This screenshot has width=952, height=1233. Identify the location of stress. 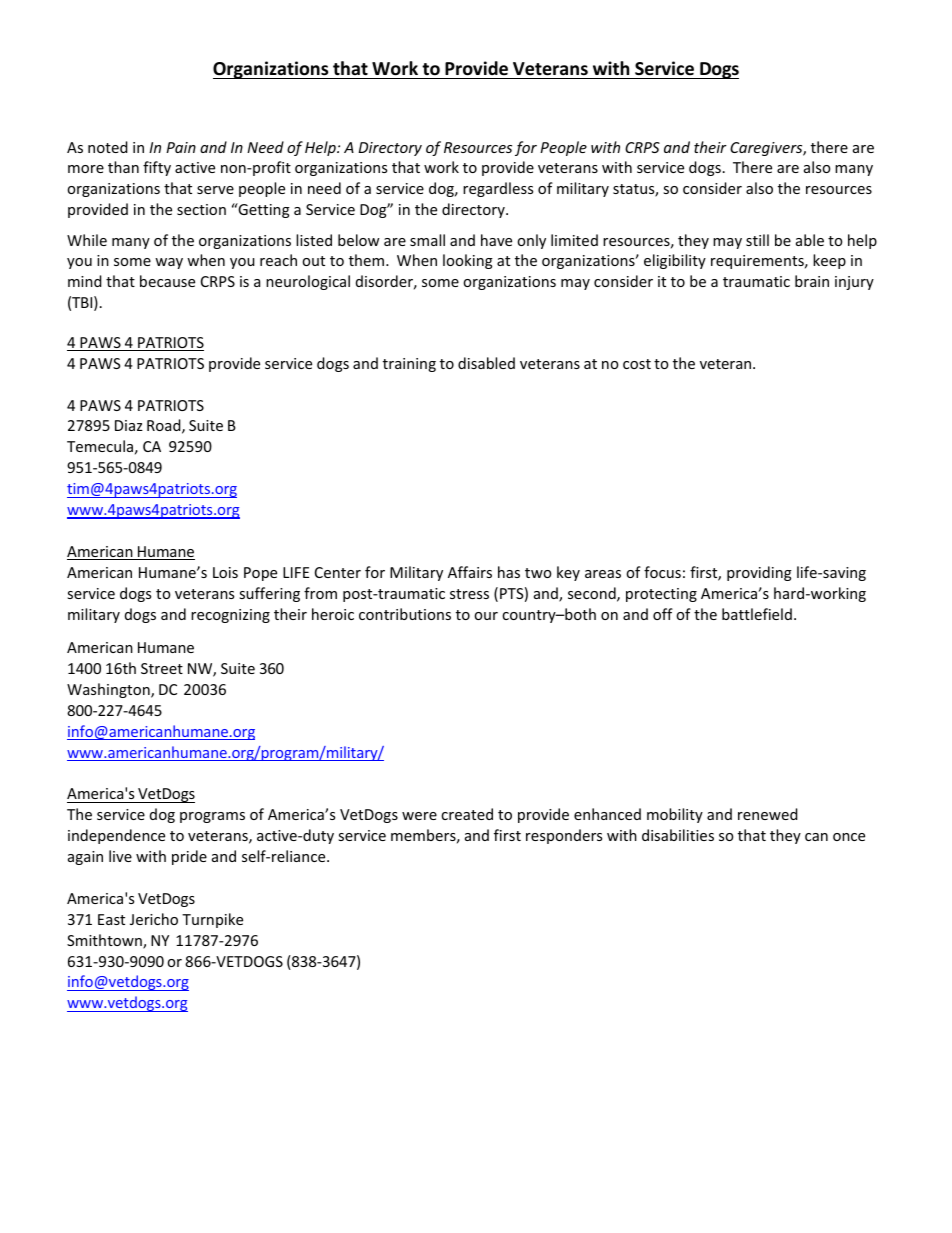
(469, 594).
